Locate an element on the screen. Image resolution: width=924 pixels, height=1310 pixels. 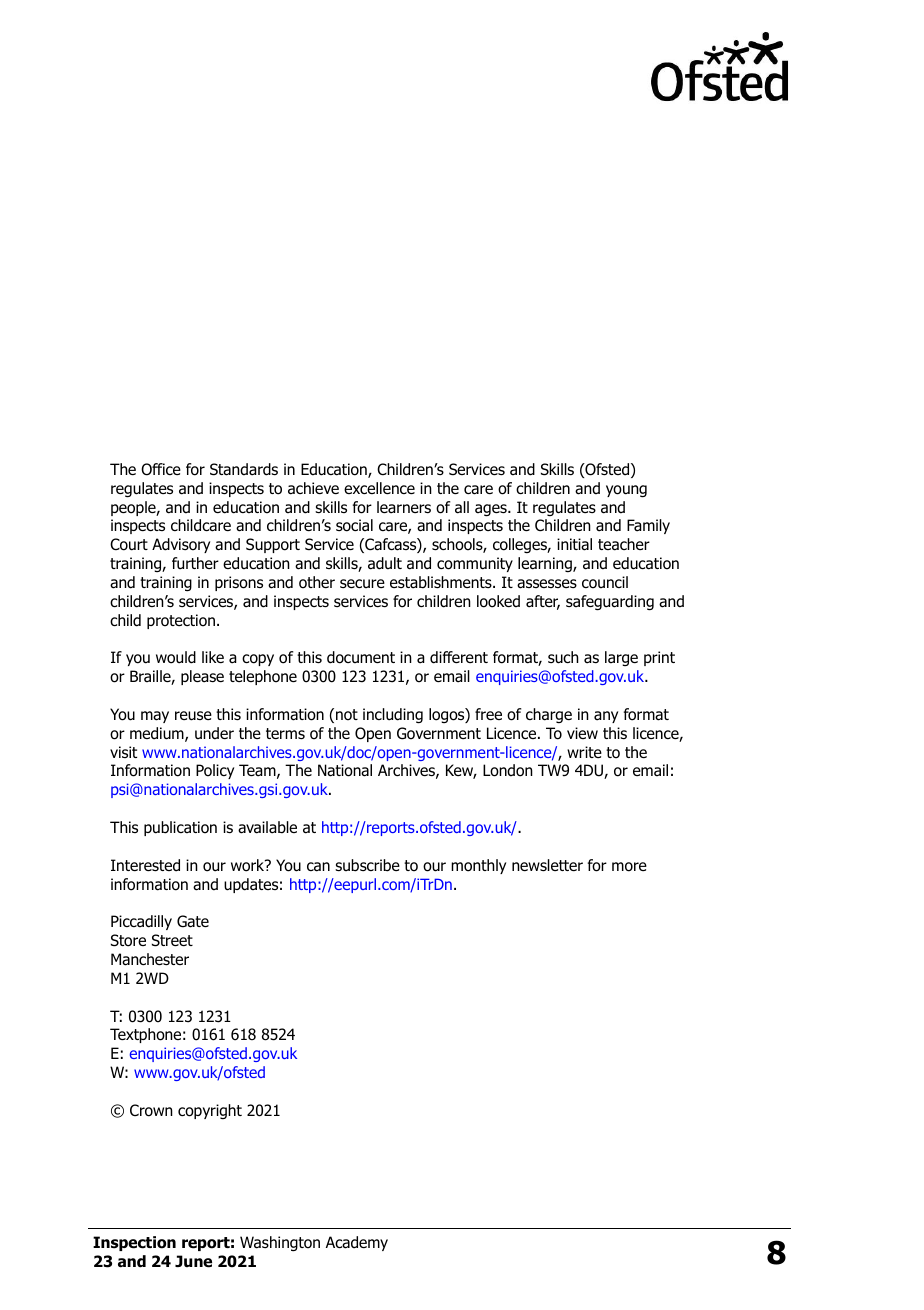
young is located at coordinates (626, 491).
